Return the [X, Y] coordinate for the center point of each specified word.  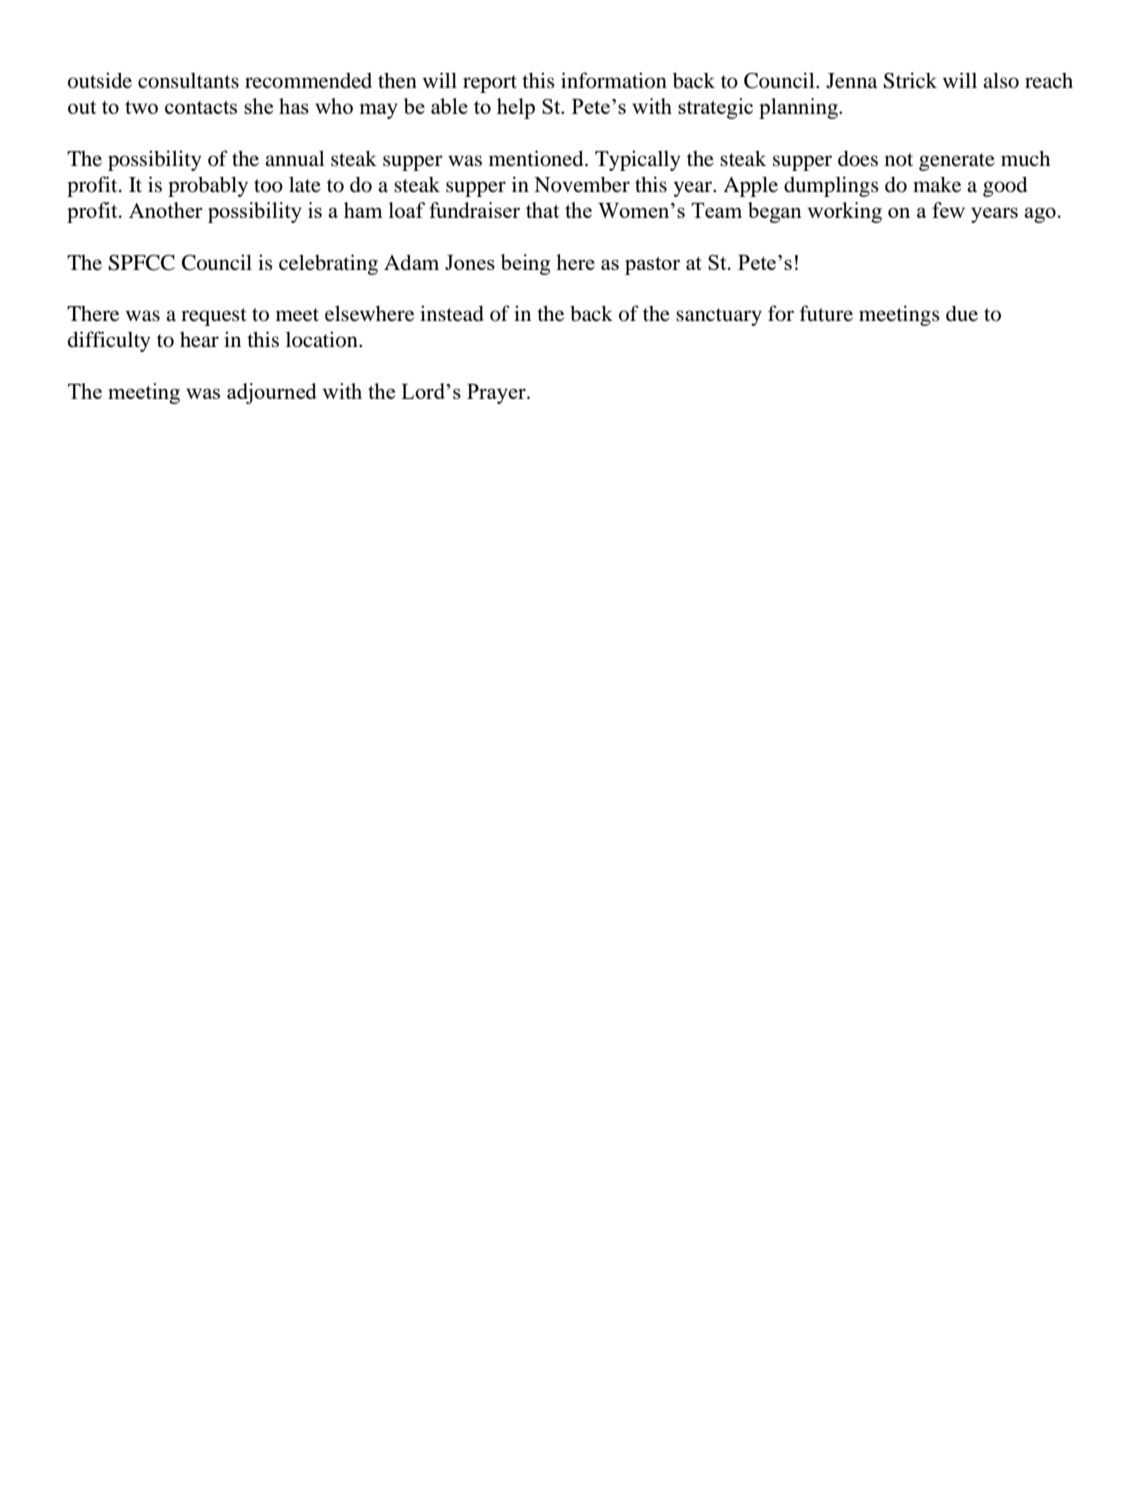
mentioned [537, 158]
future [826, 313]
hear [199, 340]
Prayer [497, 394]
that [542, 210]
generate [957, 162]
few [948, 210]
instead [452, 313]
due [962, 313]
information [614, 80]
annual [295, 158]
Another [166, 210]
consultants [188, 81]
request [214, 317]
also [1001, 80]
